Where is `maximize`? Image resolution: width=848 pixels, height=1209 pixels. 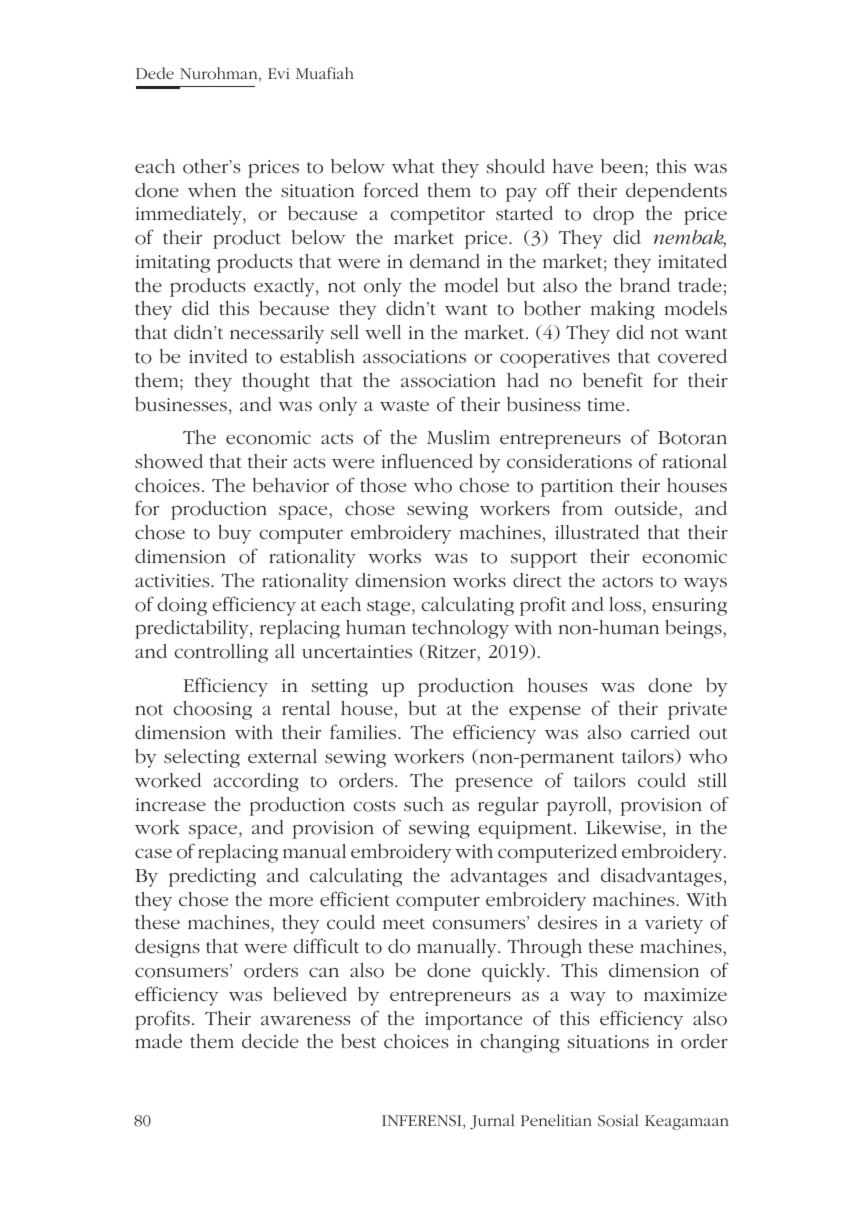 maximize is located at coordinates (685, 994).
